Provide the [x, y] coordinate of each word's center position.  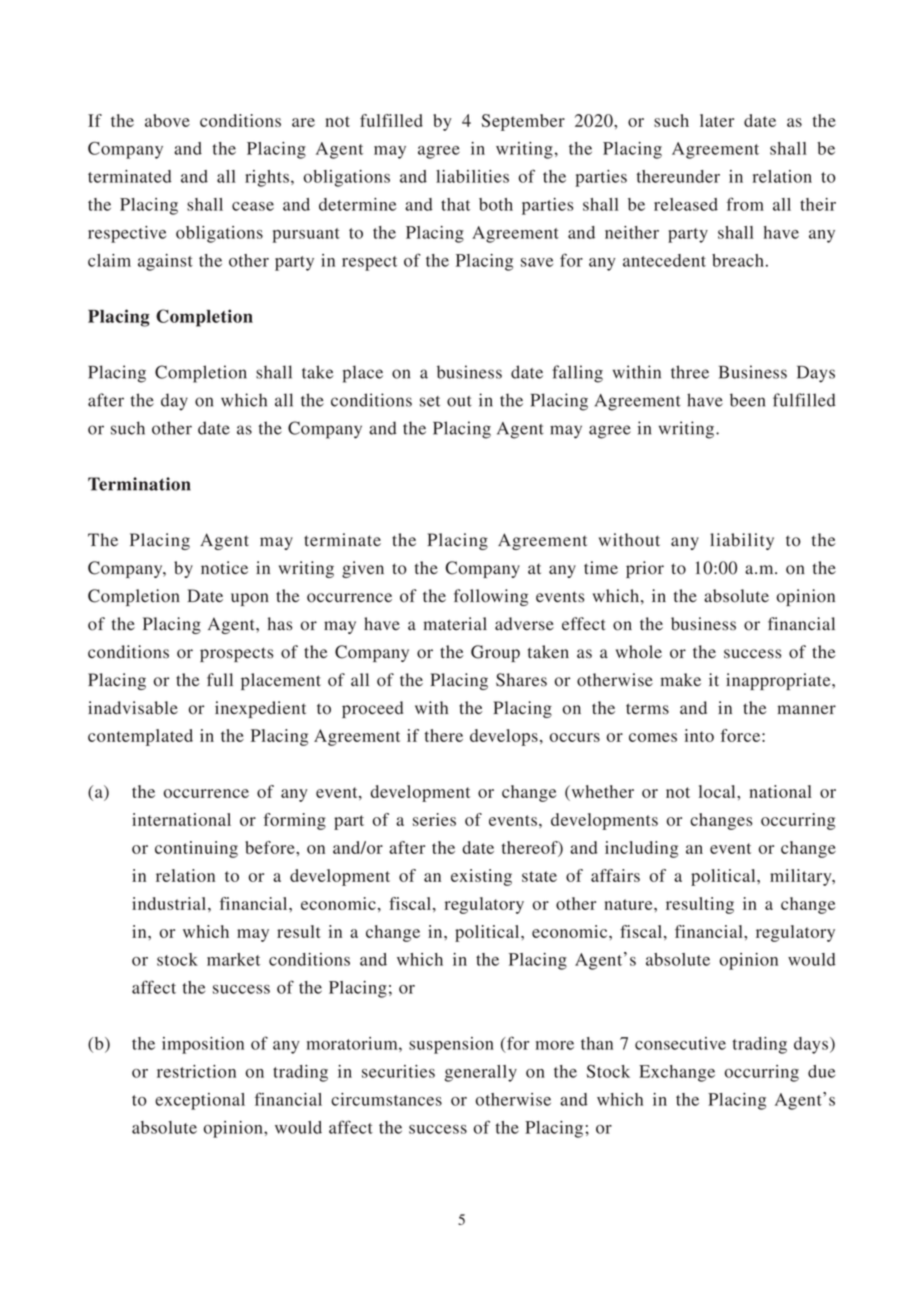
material [455, 623]
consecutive [680, 1043]
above [167, 120]
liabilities [472, 176]
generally [481, 1073]
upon [250, 599]
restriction [196, 1071]
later [717, 120]
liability [742, 541]
